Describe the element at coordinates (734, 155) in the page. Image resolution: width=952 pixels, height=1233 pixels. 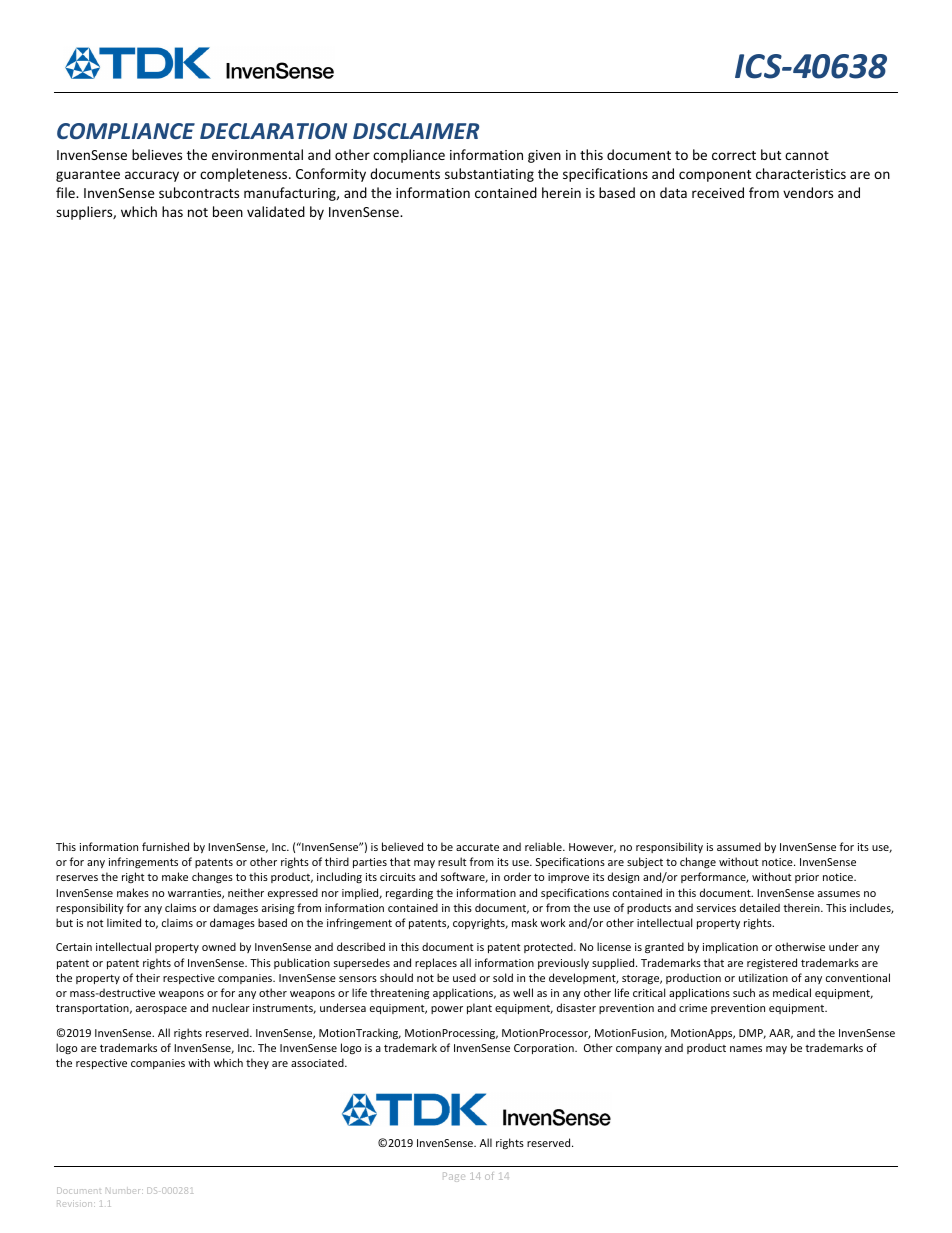
I see `correct` at that location.
